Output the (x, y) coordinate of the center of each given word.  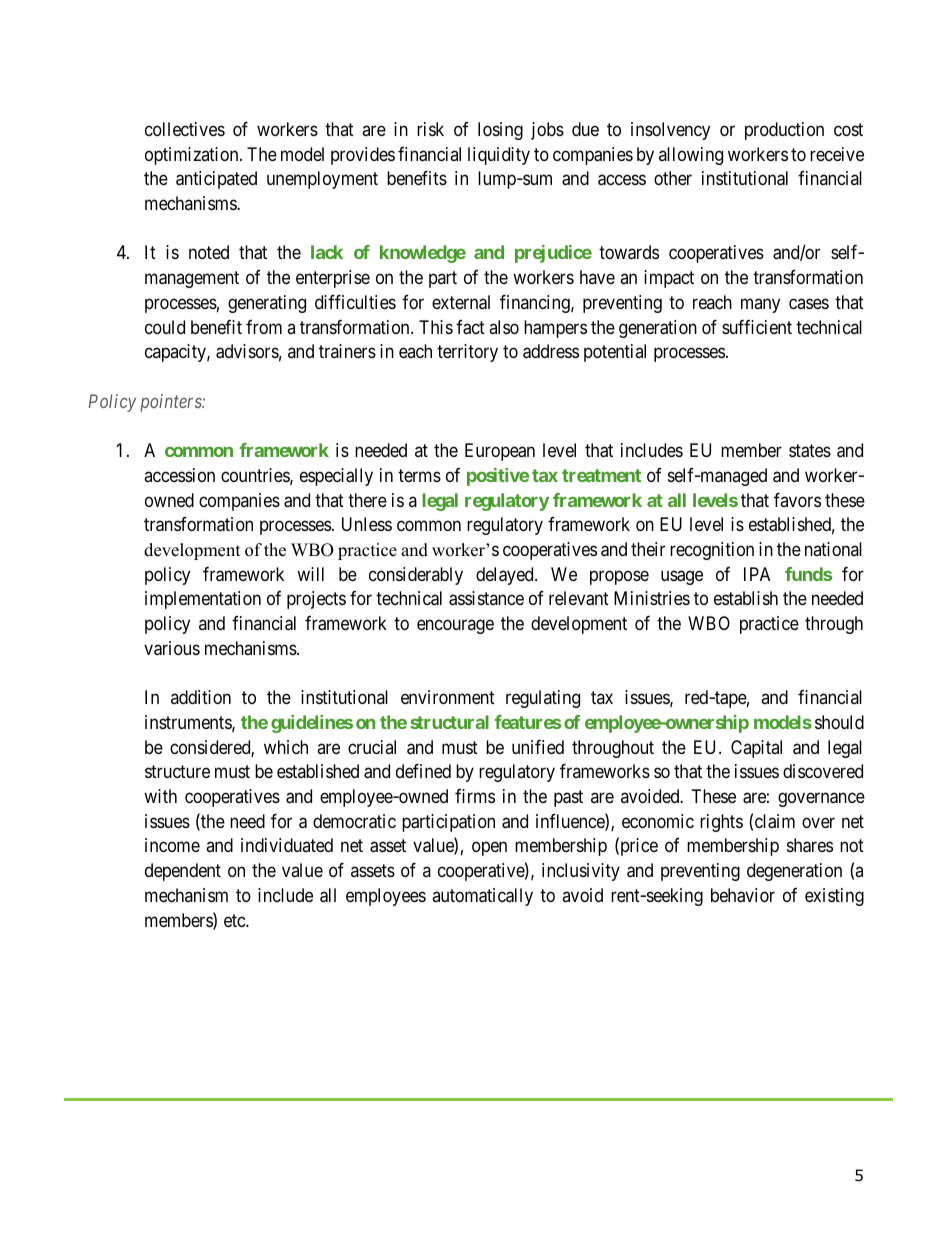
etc (235, 920)
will (310, 574)
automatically (482, 897)
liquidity (499, 156)
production (784, 131)
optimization (193, 156)
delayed (506, 576)
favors (797, 500)
